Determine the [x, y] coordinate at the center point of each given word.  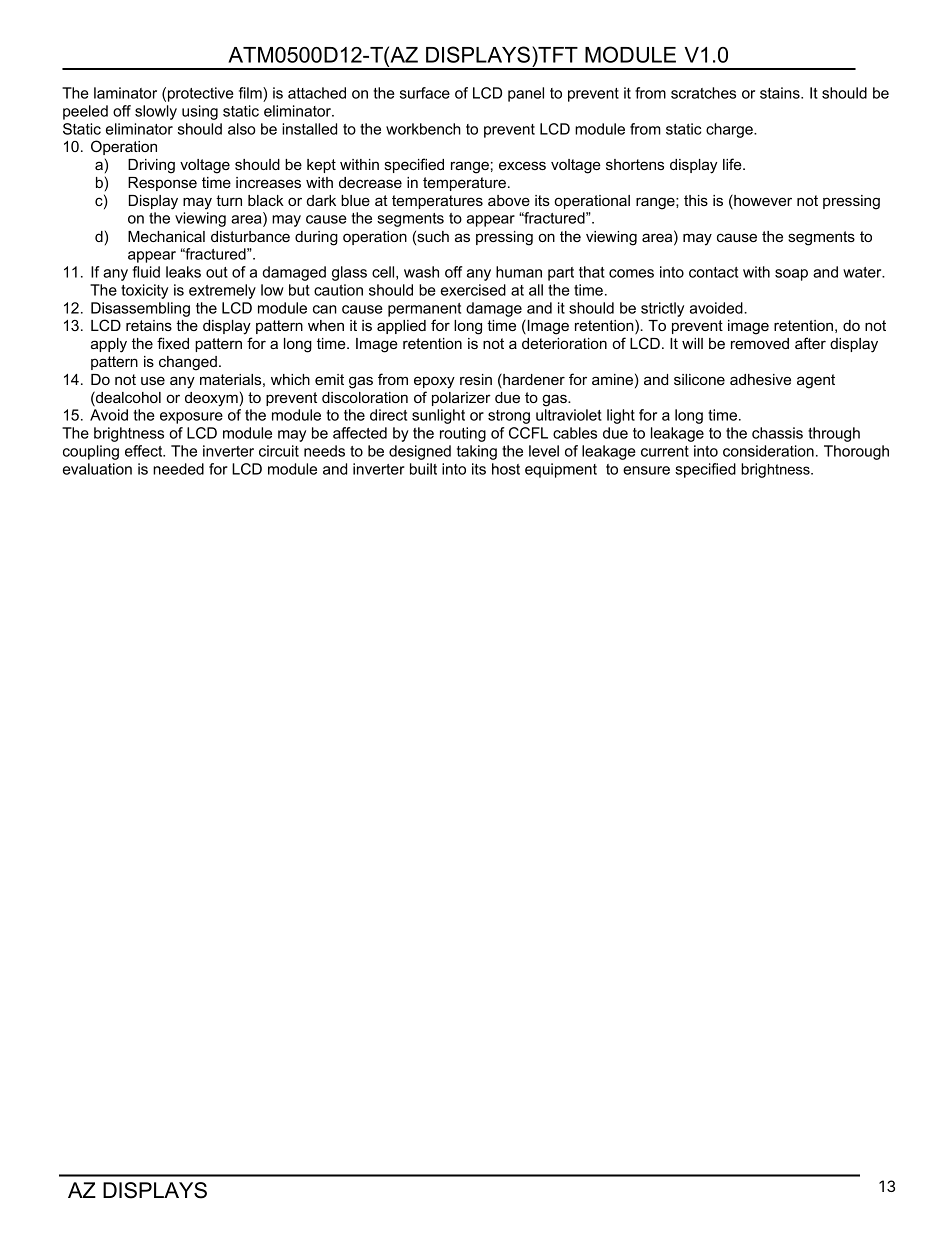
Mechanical [166, 236]
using [200, 112]
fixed [173, 343]
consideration [768, 451]
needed [178, 469]
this [696, 200]
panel [526, 94]
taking [477, 452]
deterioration [564, 343]
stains [781, 93]
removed [760, 343]
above [509, 200]
